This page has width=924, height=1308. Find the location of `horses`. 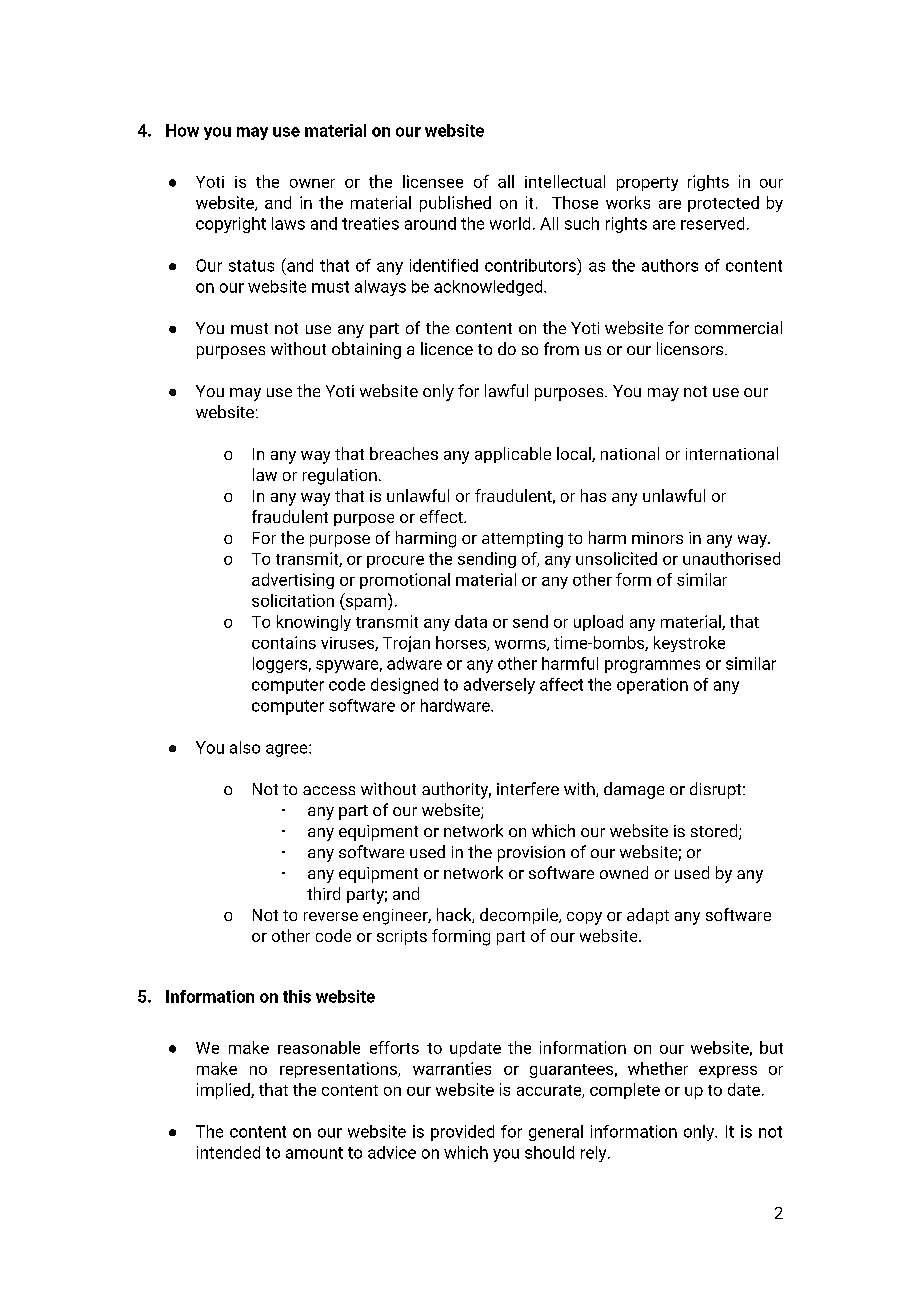

horses is located at coordinates (462, 643).
